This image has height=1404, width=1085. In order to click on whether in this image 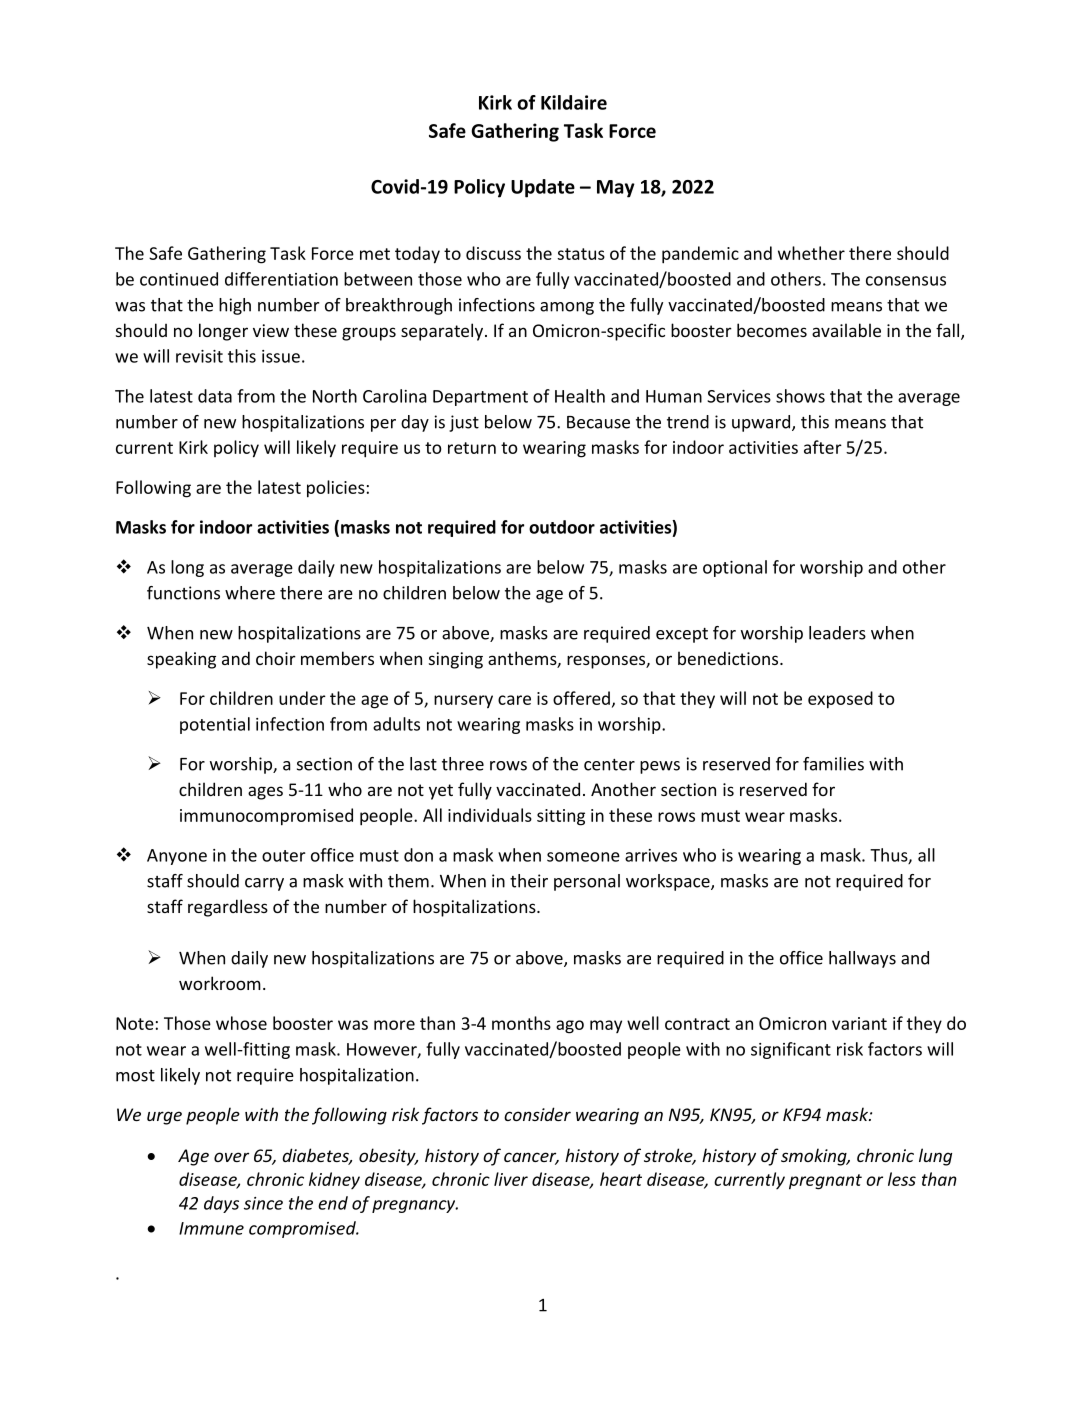, I will do `click(811, 253)`.
